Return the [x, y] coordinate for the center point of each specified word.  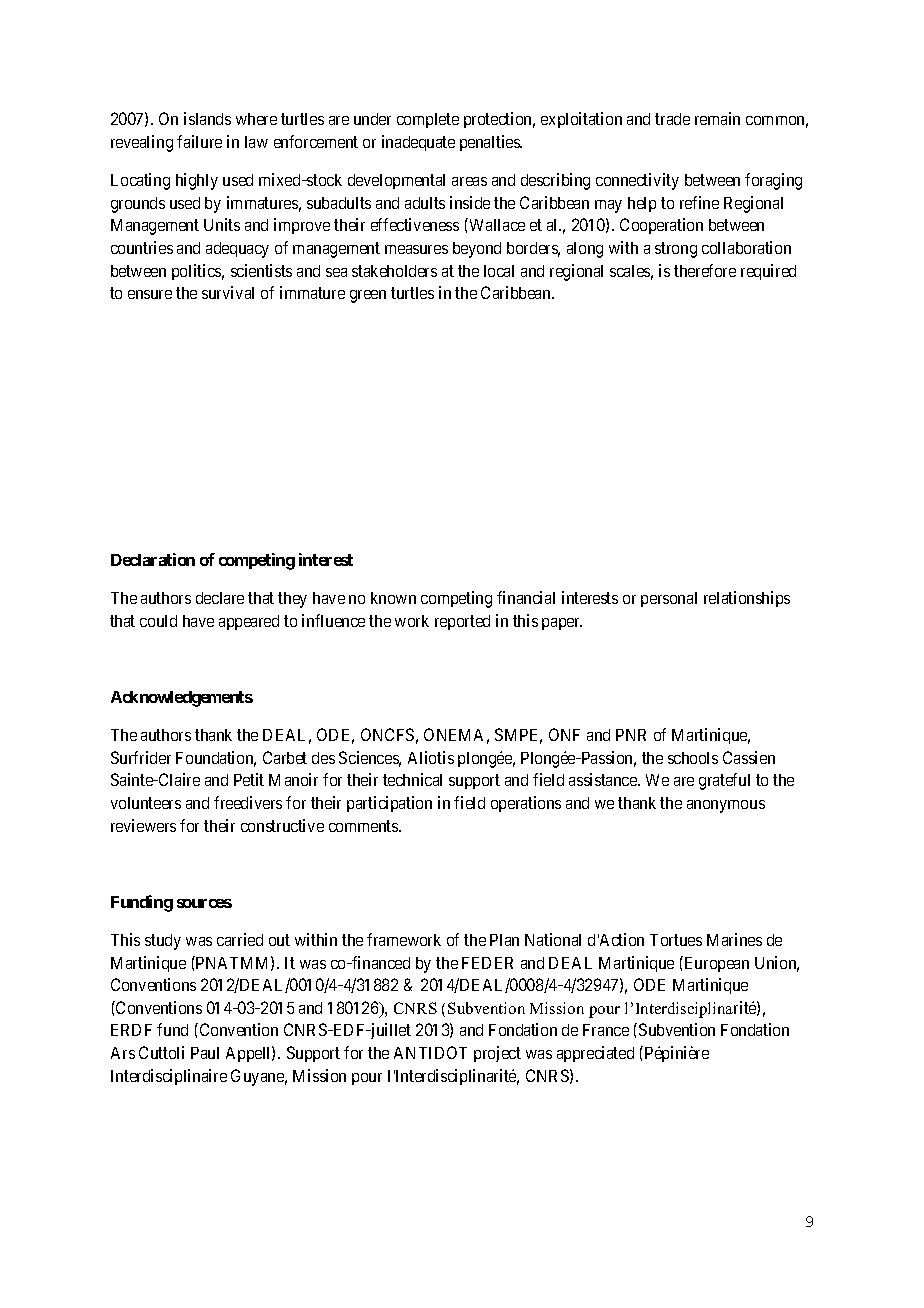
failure [199, 141]
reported [462, 622]
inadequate [418, 143]
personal [669, 599]
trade [672, 119]
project [497, 1054]
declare [220, 598]
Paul [205, 1053]
